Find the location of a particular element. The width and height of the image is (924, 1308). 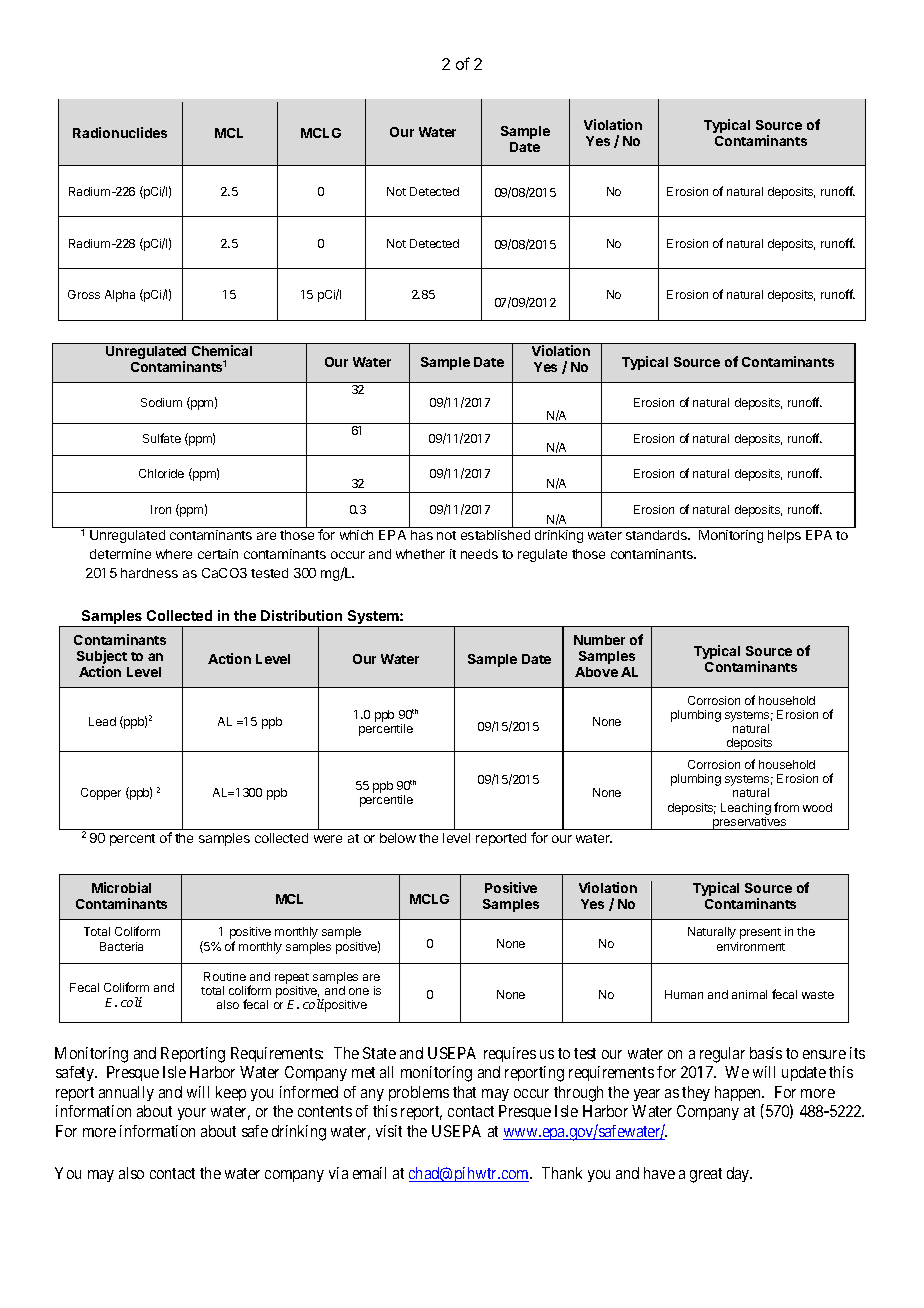

needs is located at coordinates (479, 554).
